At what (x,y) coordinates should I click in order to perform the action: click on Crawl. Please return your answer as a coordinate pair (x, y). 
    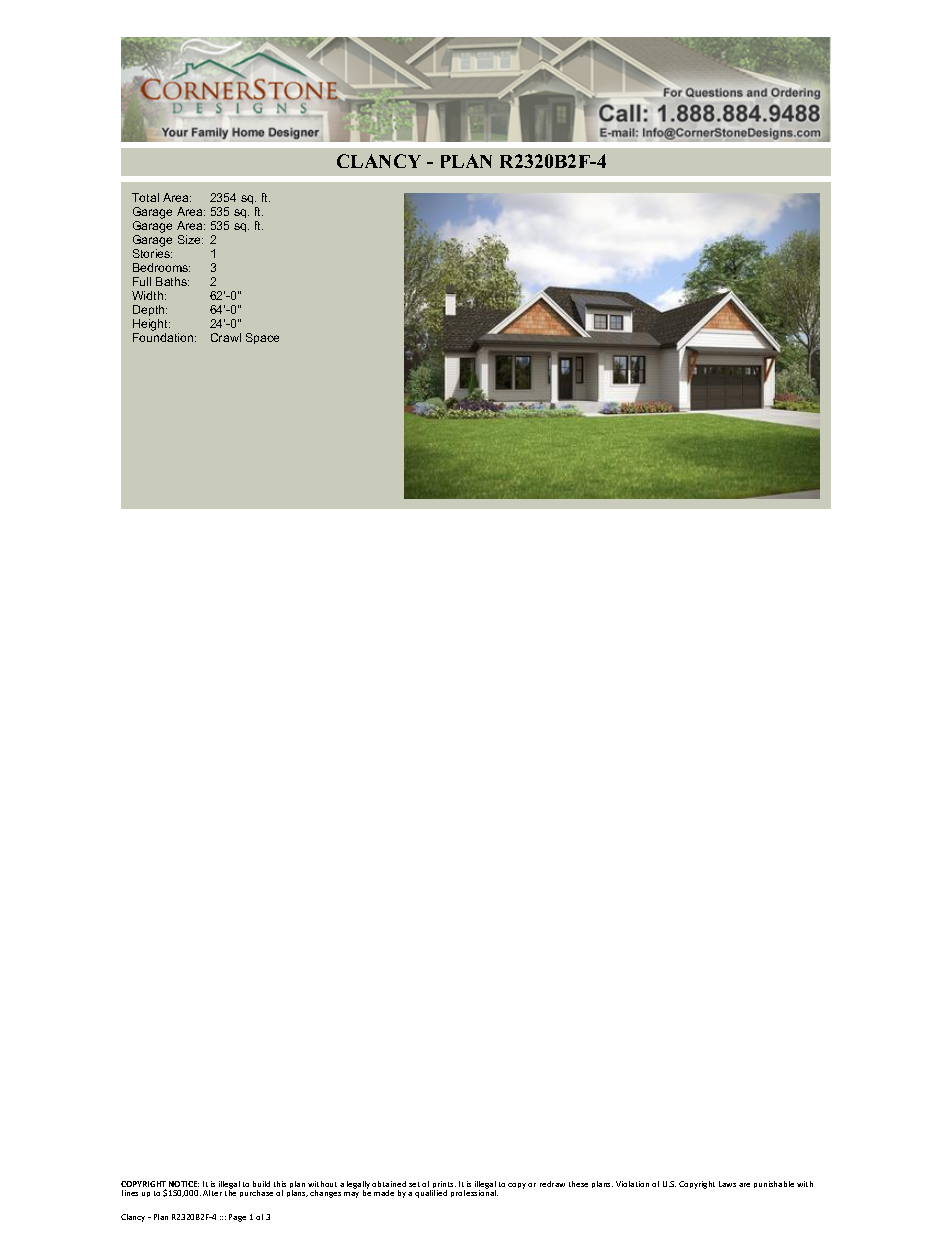
    Looking at the image, I should click on (226, 337).
